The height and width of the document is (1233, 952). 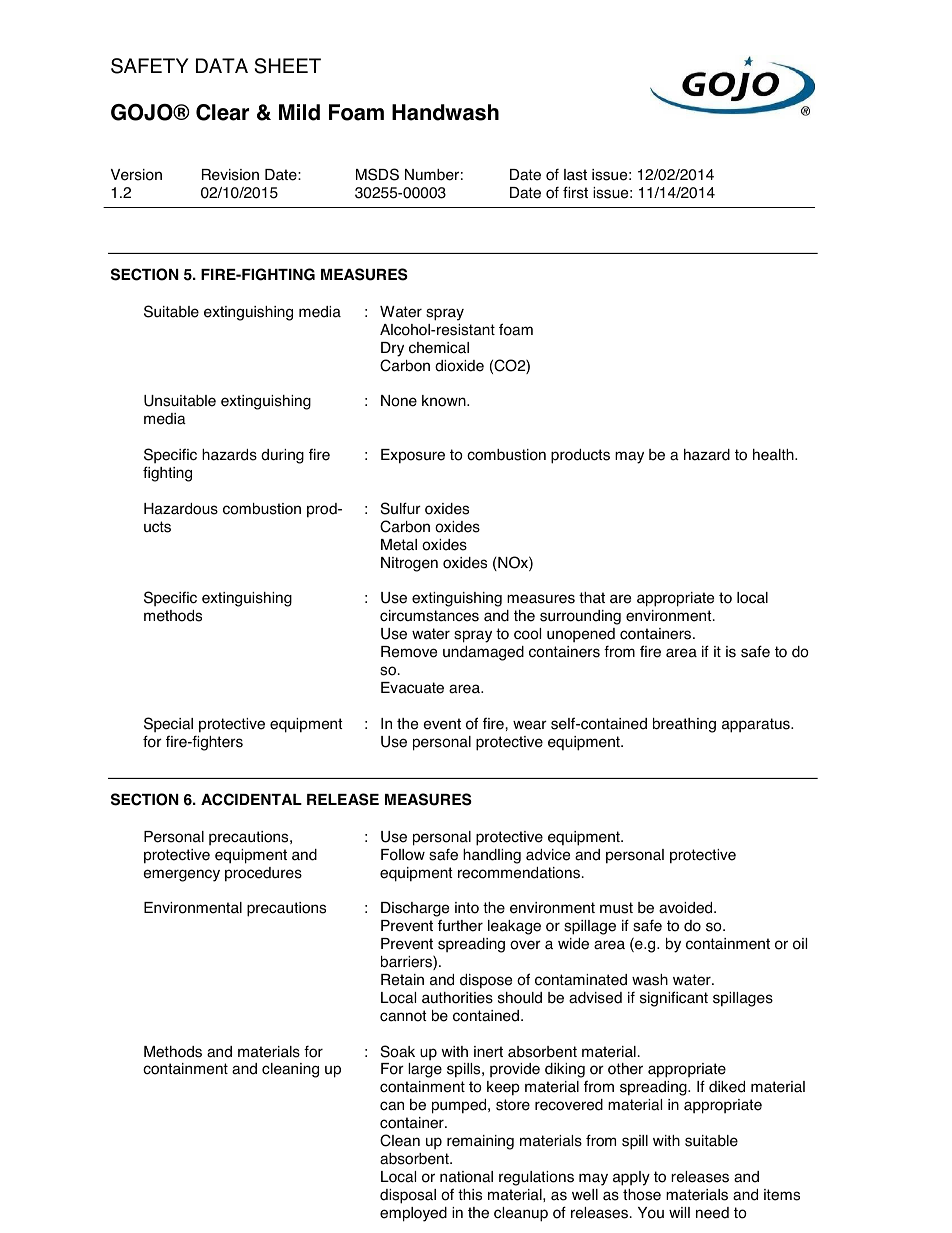 I want to click on Number, so click(x=432, y=175).
